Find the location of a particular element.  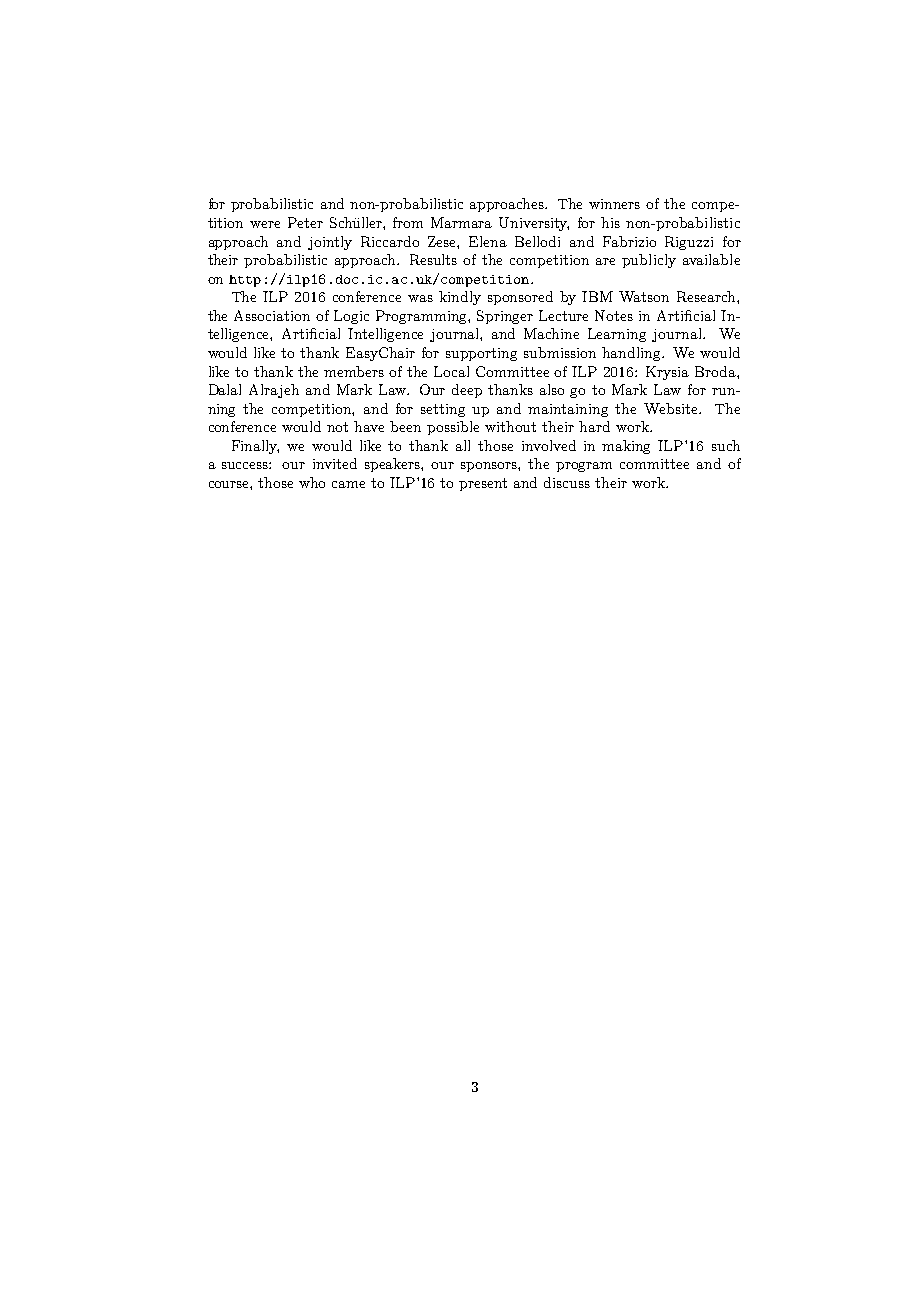

winners is located at coordinates (614, 204).
